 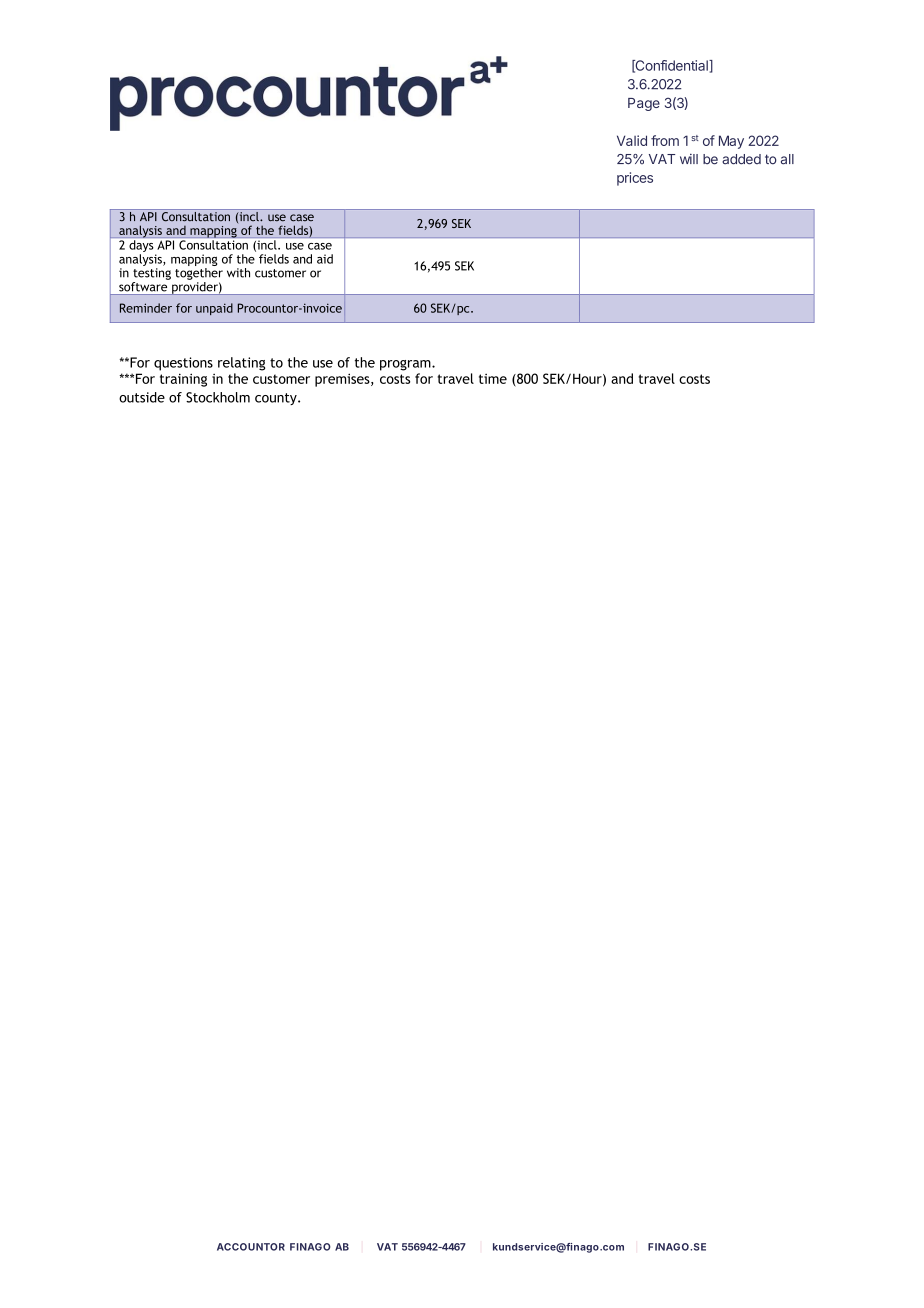 I want to click on unpaid, so click(x=214, y=309).
